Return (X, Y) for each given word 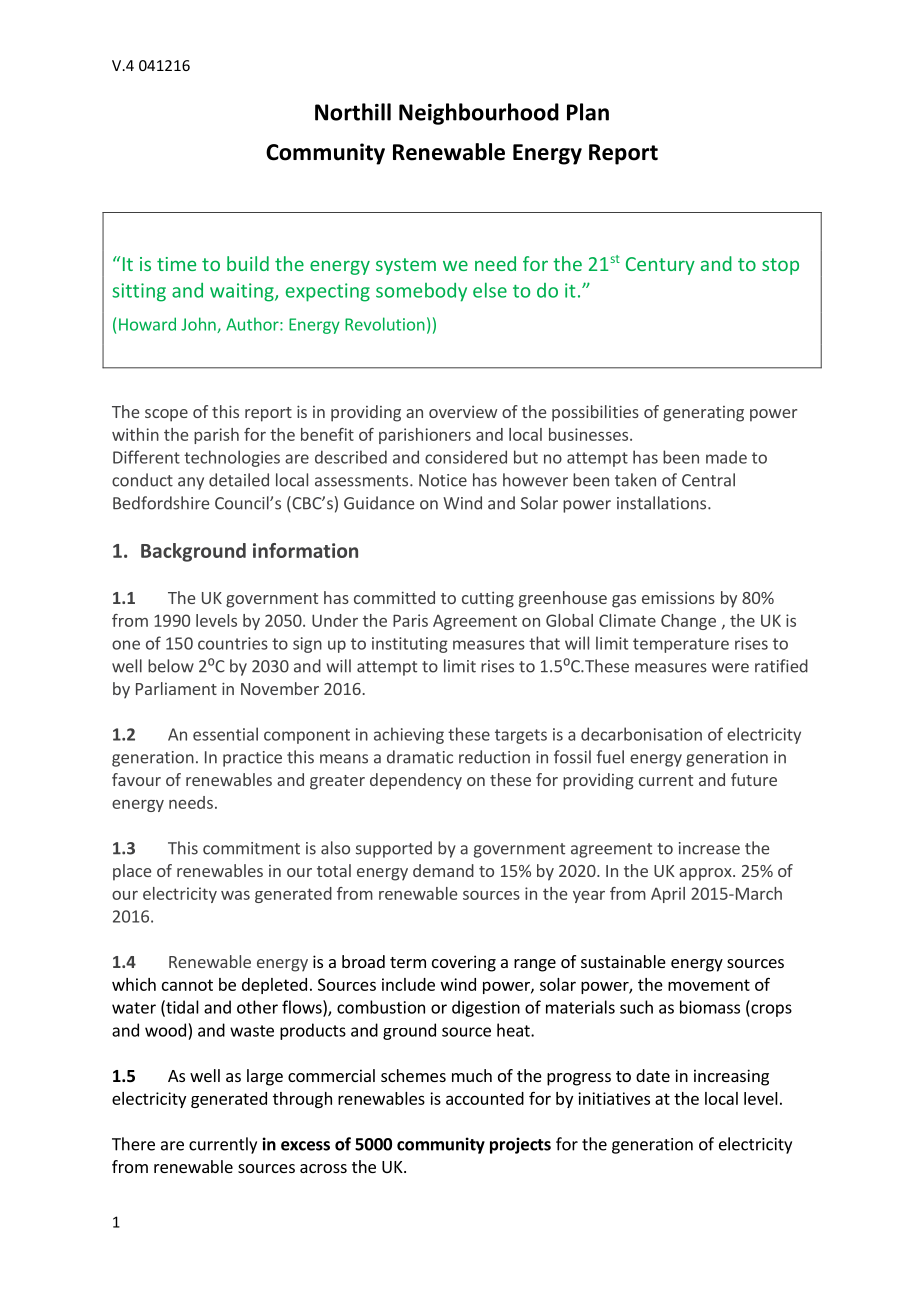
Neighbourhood (479, 114)
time (176, 264)
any (191, 483)
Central (708, 480)
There (133, 1144)
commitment (251, 848)
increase (709, 848)
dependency (416, 781)
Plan (588, 112)
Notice (443, 480)
